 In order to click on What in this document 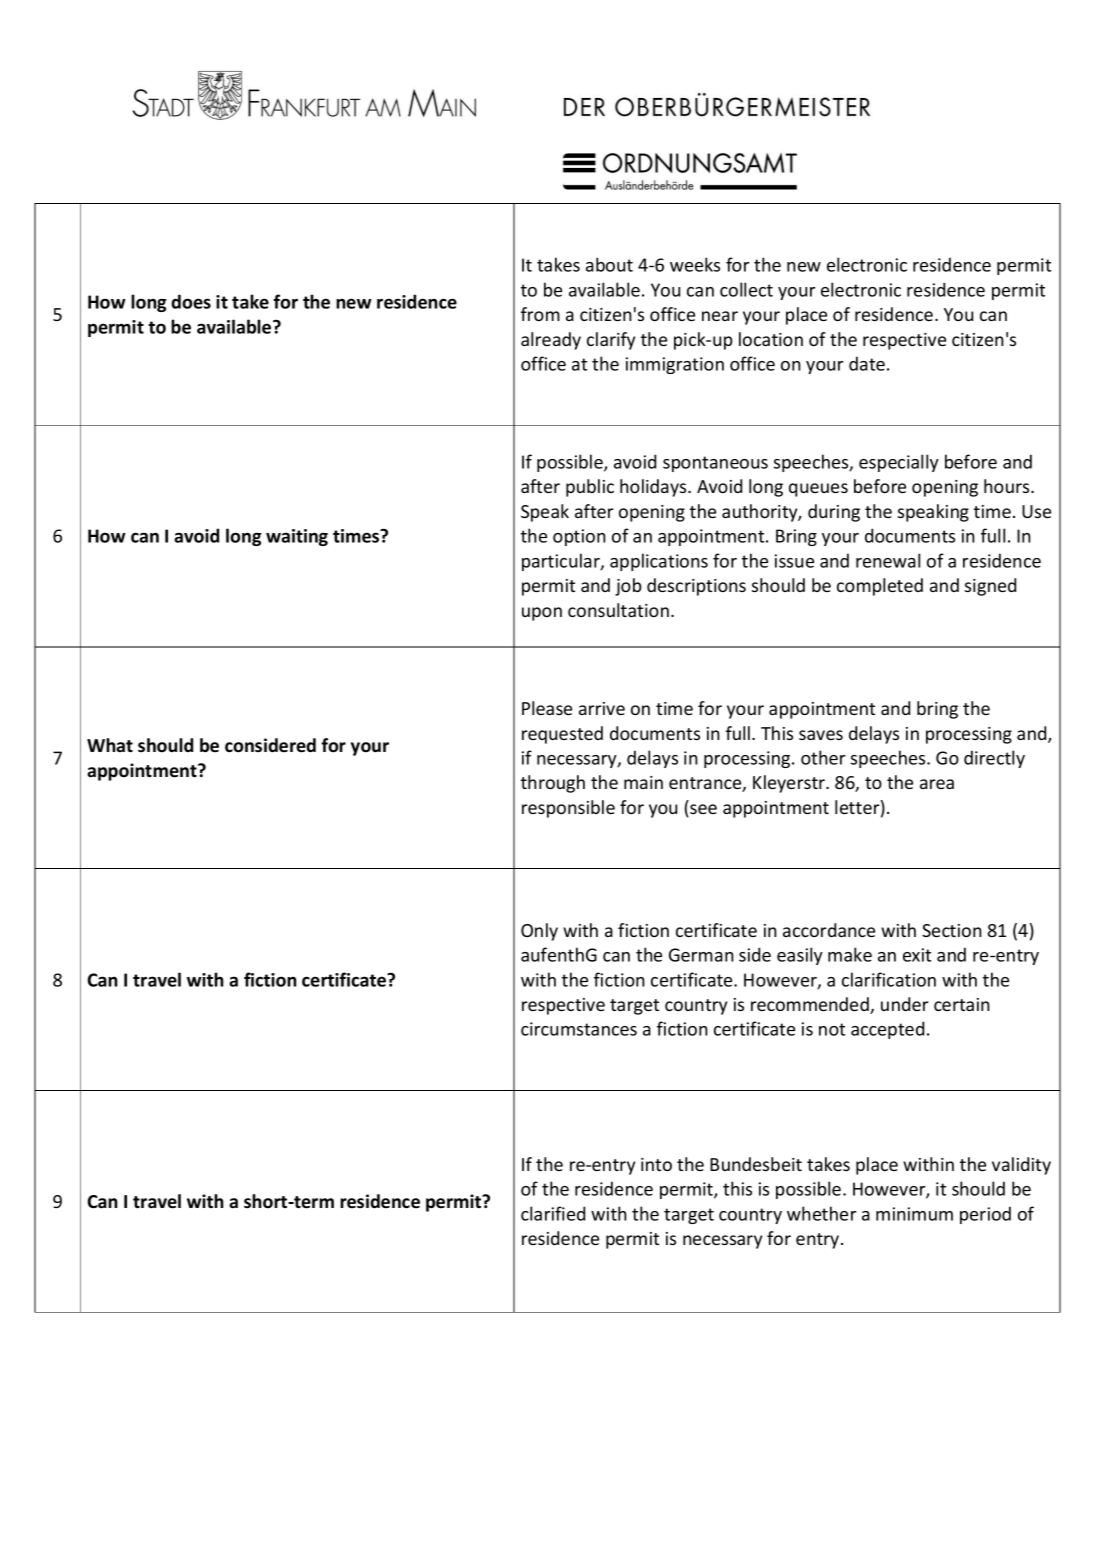, I will do `click(110, 745)`.
